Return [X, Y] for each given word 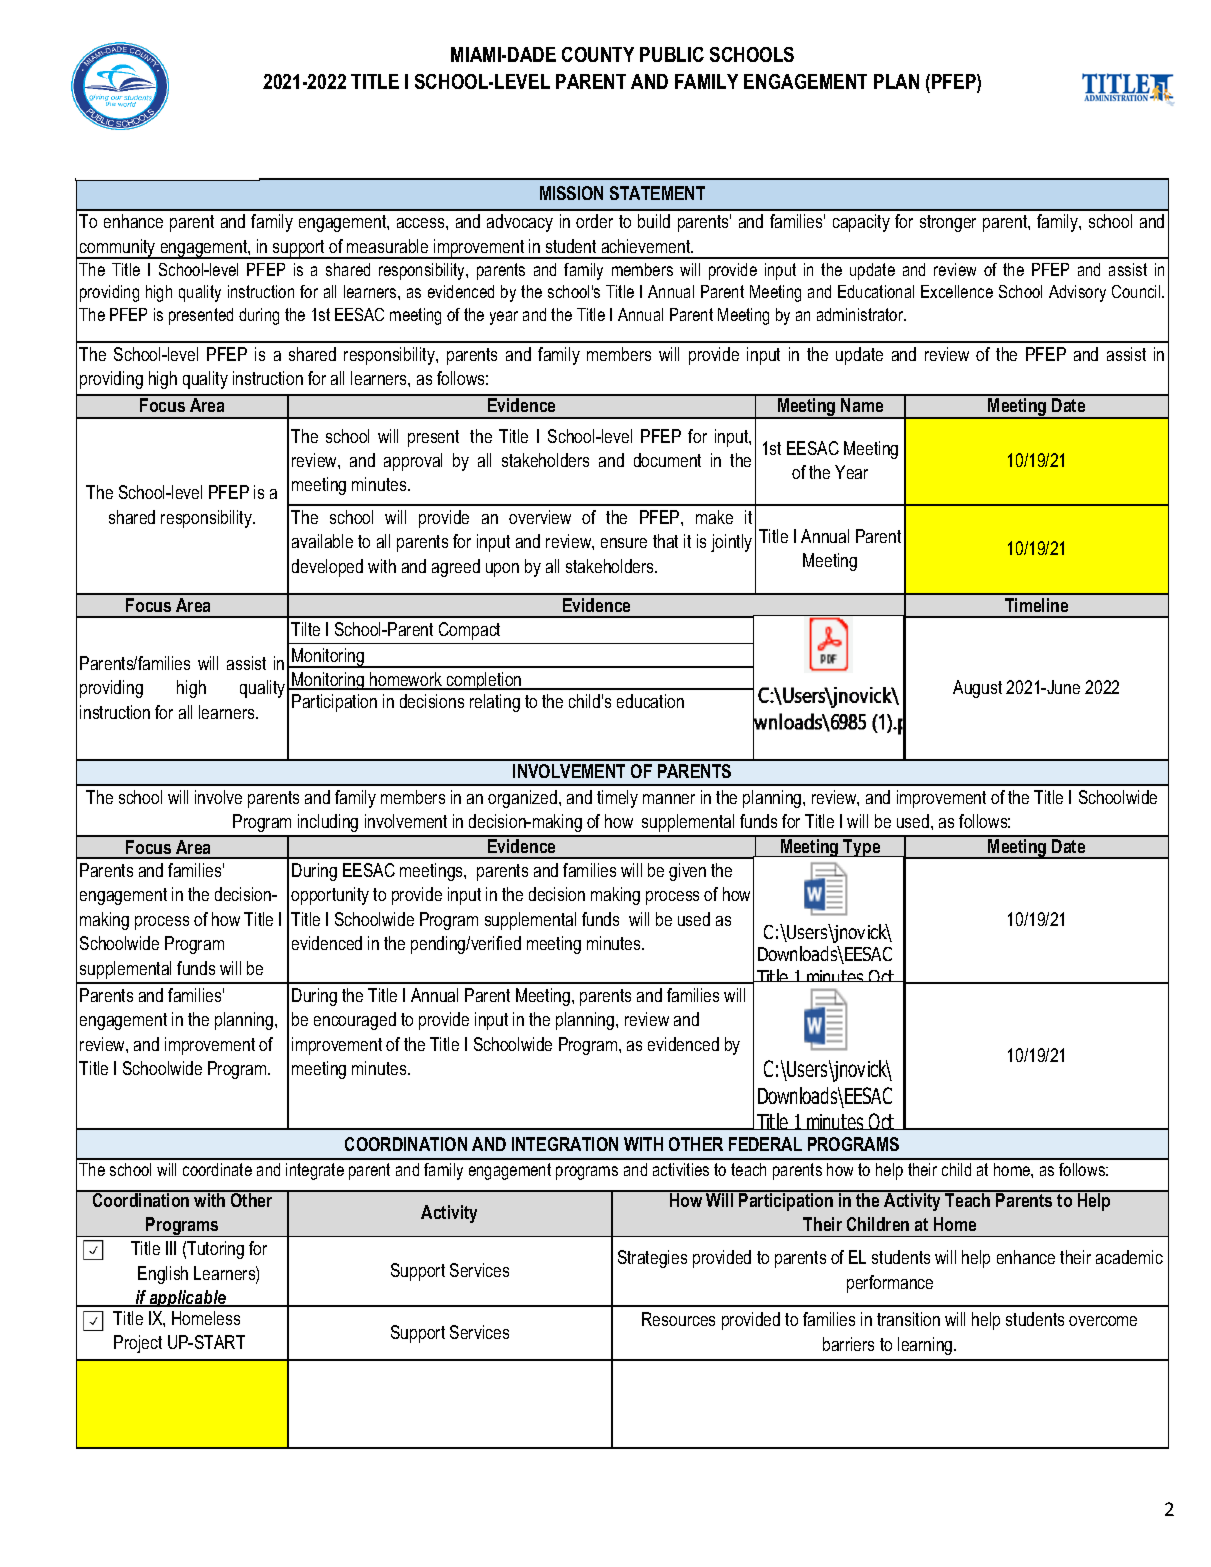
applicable [188, 1298]
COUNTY [598, 54]
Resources [678, 1319]
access [422, 223]
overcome [1103, 1321]
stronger [948, 223]
